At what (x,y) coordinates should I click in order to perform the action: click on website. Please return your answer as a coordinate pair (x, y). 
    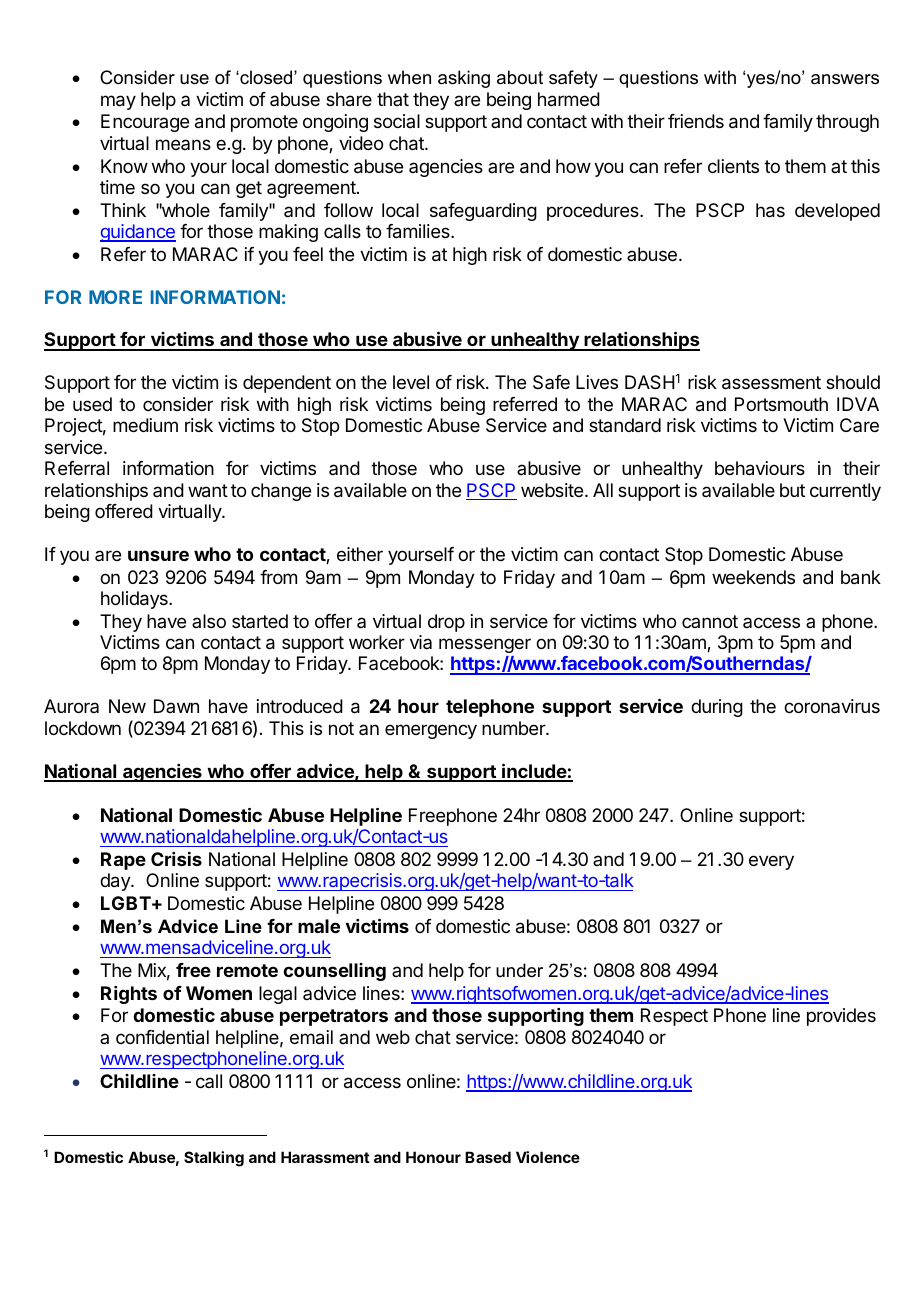
    Looking at the image, I should click on (552, 490).
